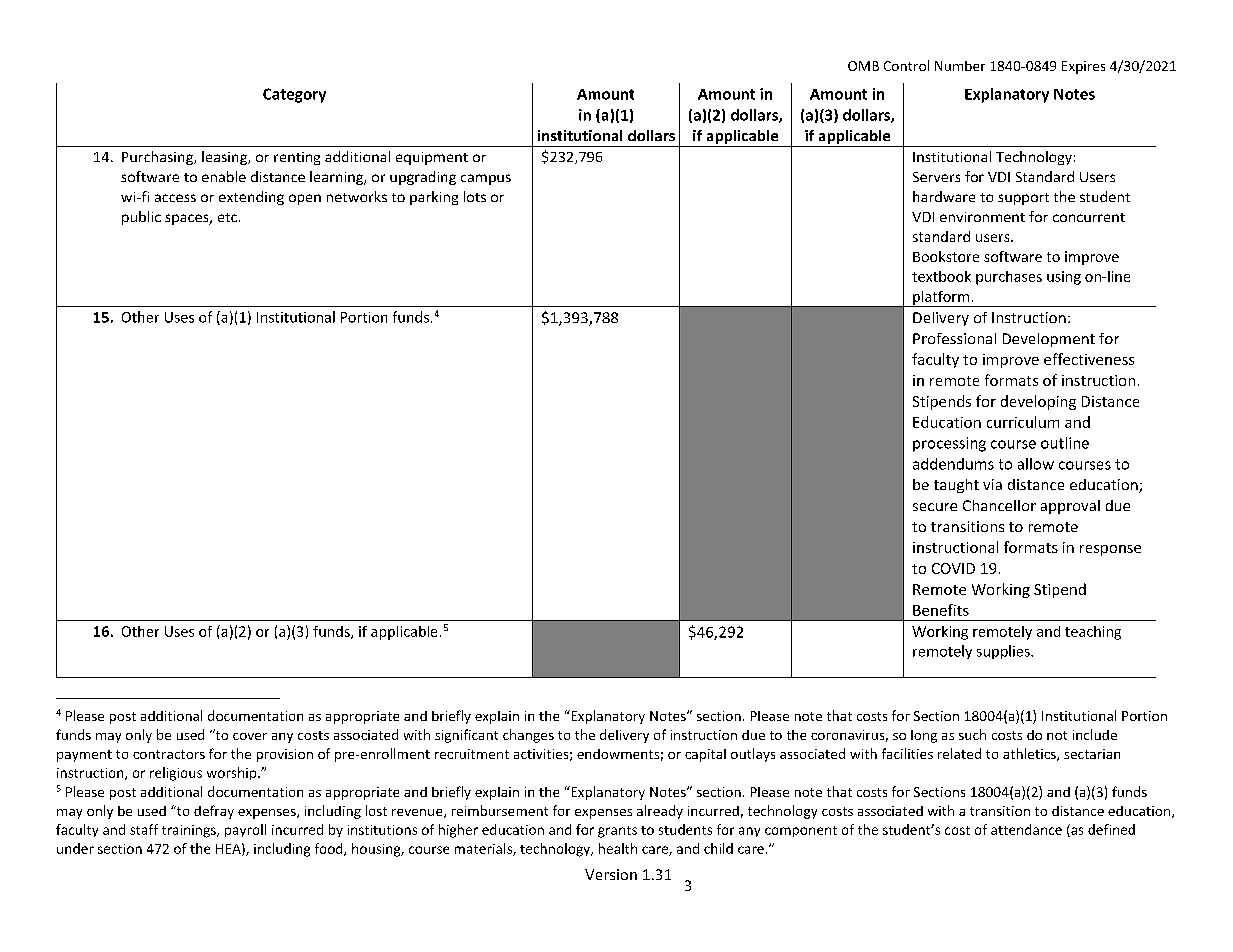 The image size is (1233, 952). I want to click on cover, so click(250, 736).
